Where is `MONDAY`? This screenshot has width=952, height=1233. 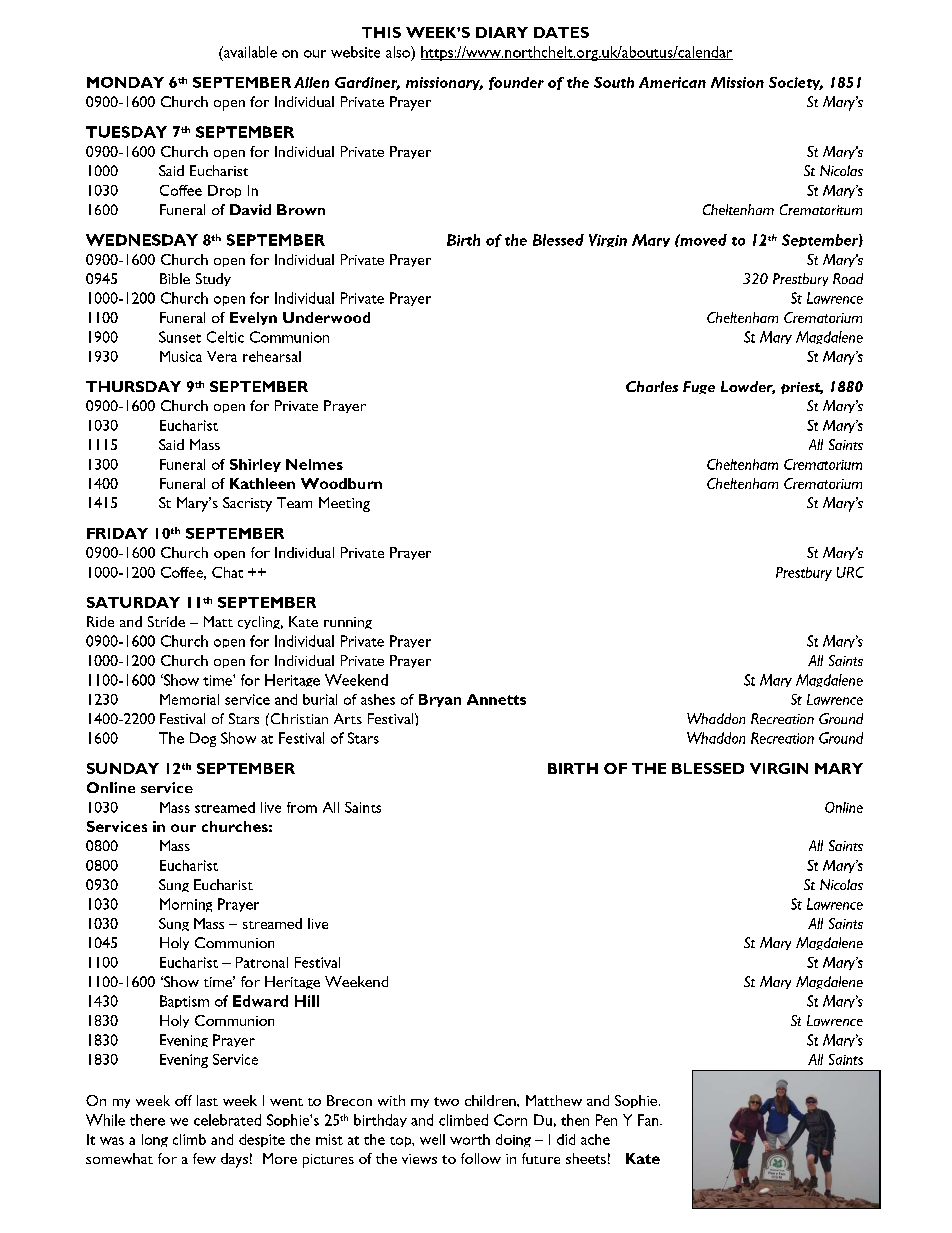
MONDAY is located at coordinates (125, 82).
